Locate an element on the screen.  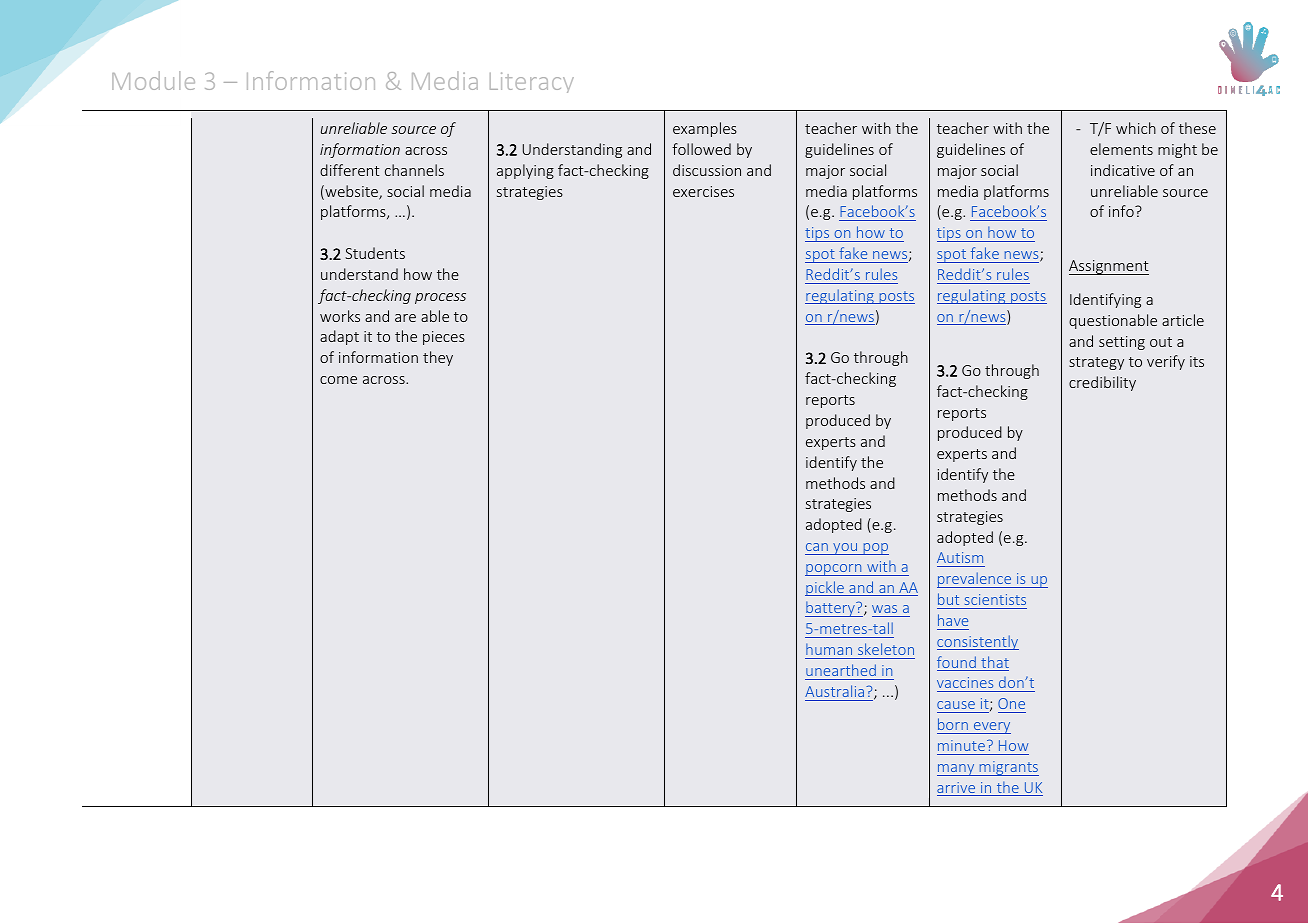
they is located at coordinates (438, 358).
